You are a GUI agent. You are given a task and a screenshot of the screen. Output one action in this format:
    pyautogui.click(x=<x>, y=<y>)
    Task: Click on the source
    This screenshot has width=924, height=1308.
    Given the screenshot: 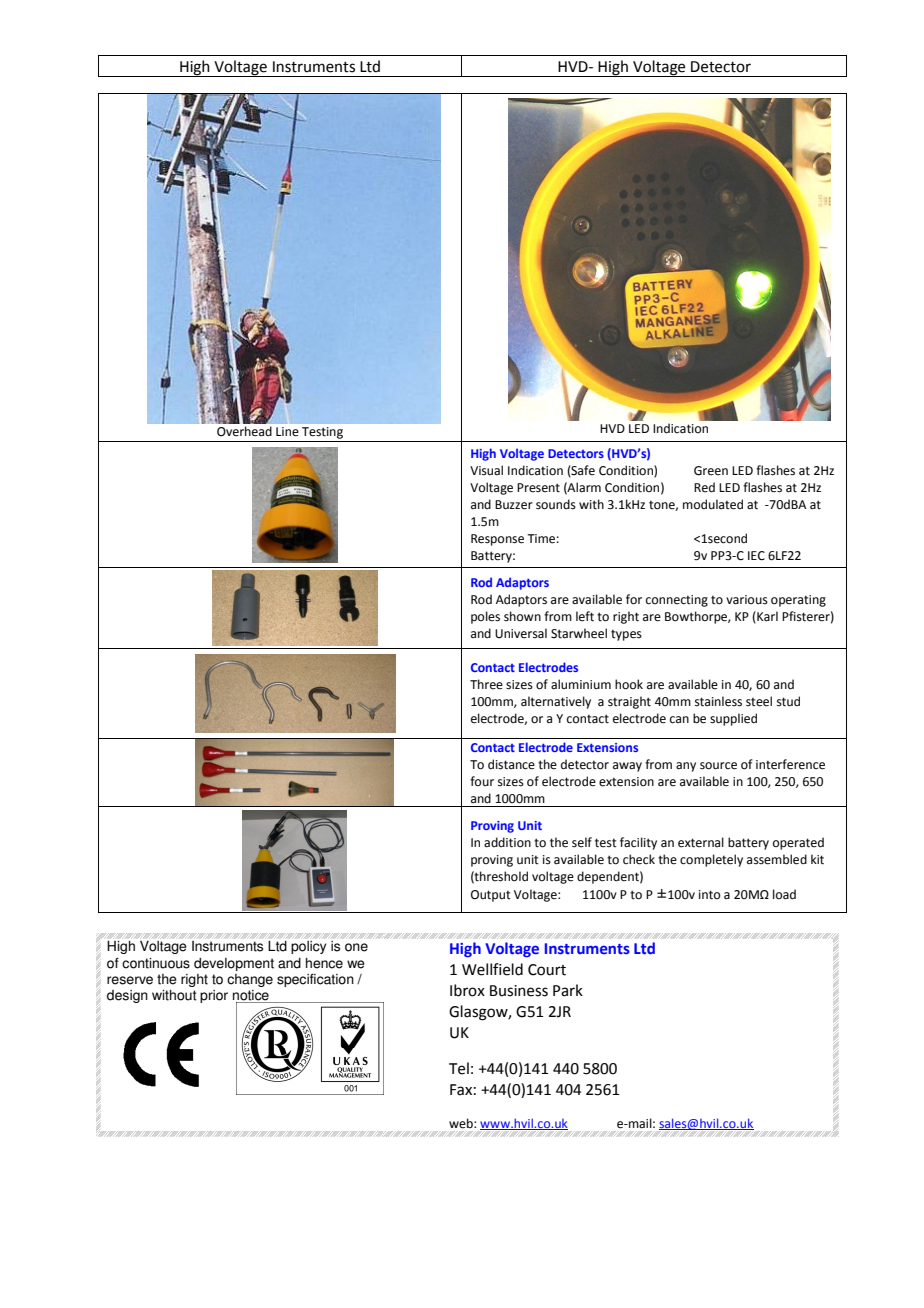 What is the action you would take?
    pyautogui.click(x=718, y=766)
